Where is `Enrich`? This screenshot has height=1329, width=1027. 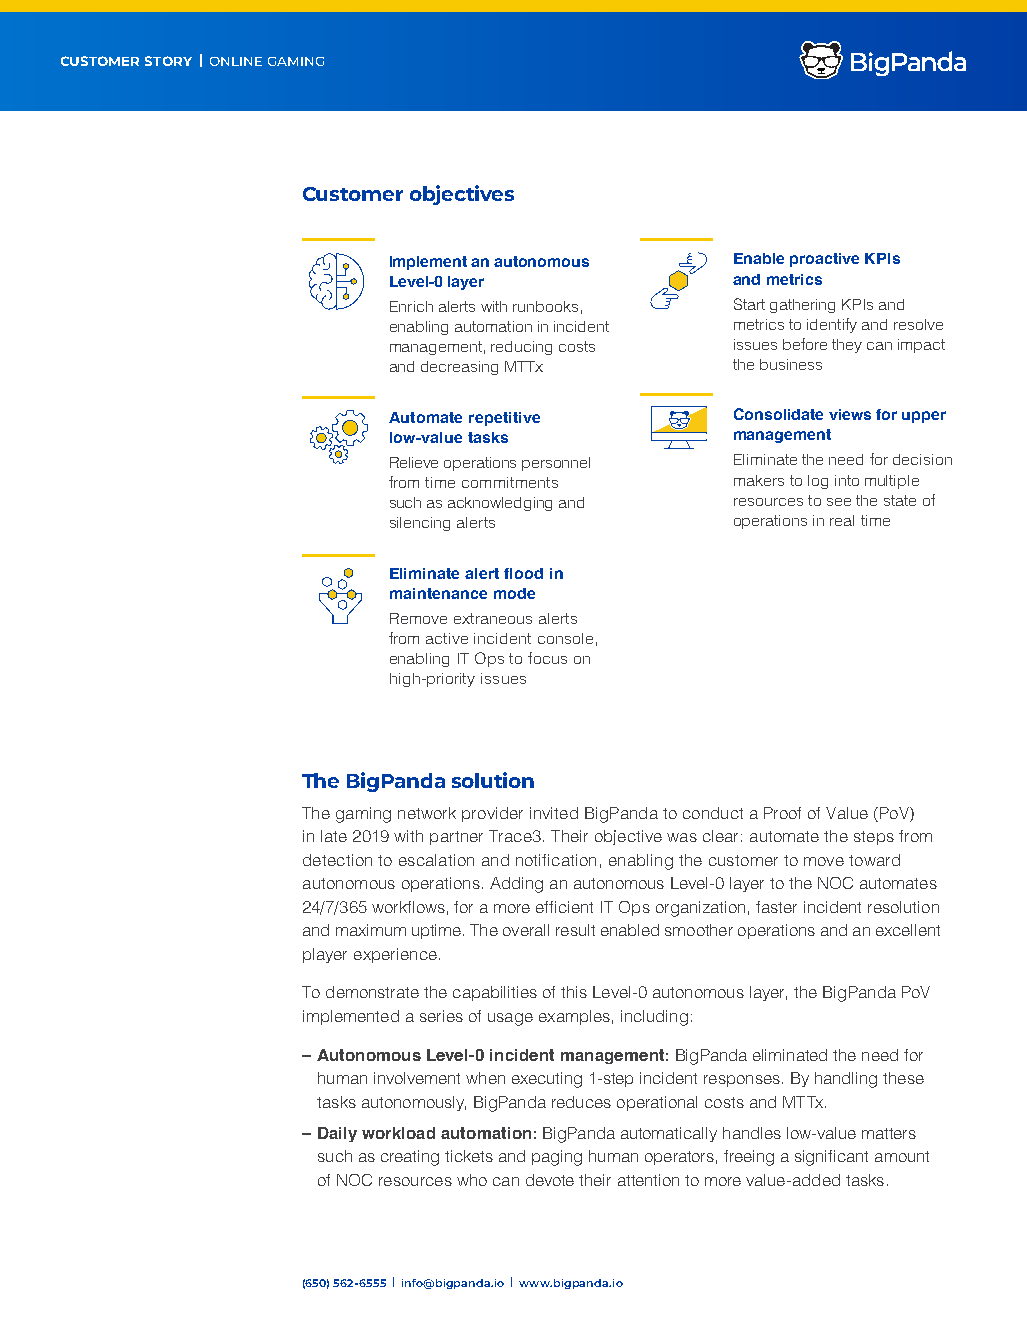
Enrich is located at coordinates (411, 306).
